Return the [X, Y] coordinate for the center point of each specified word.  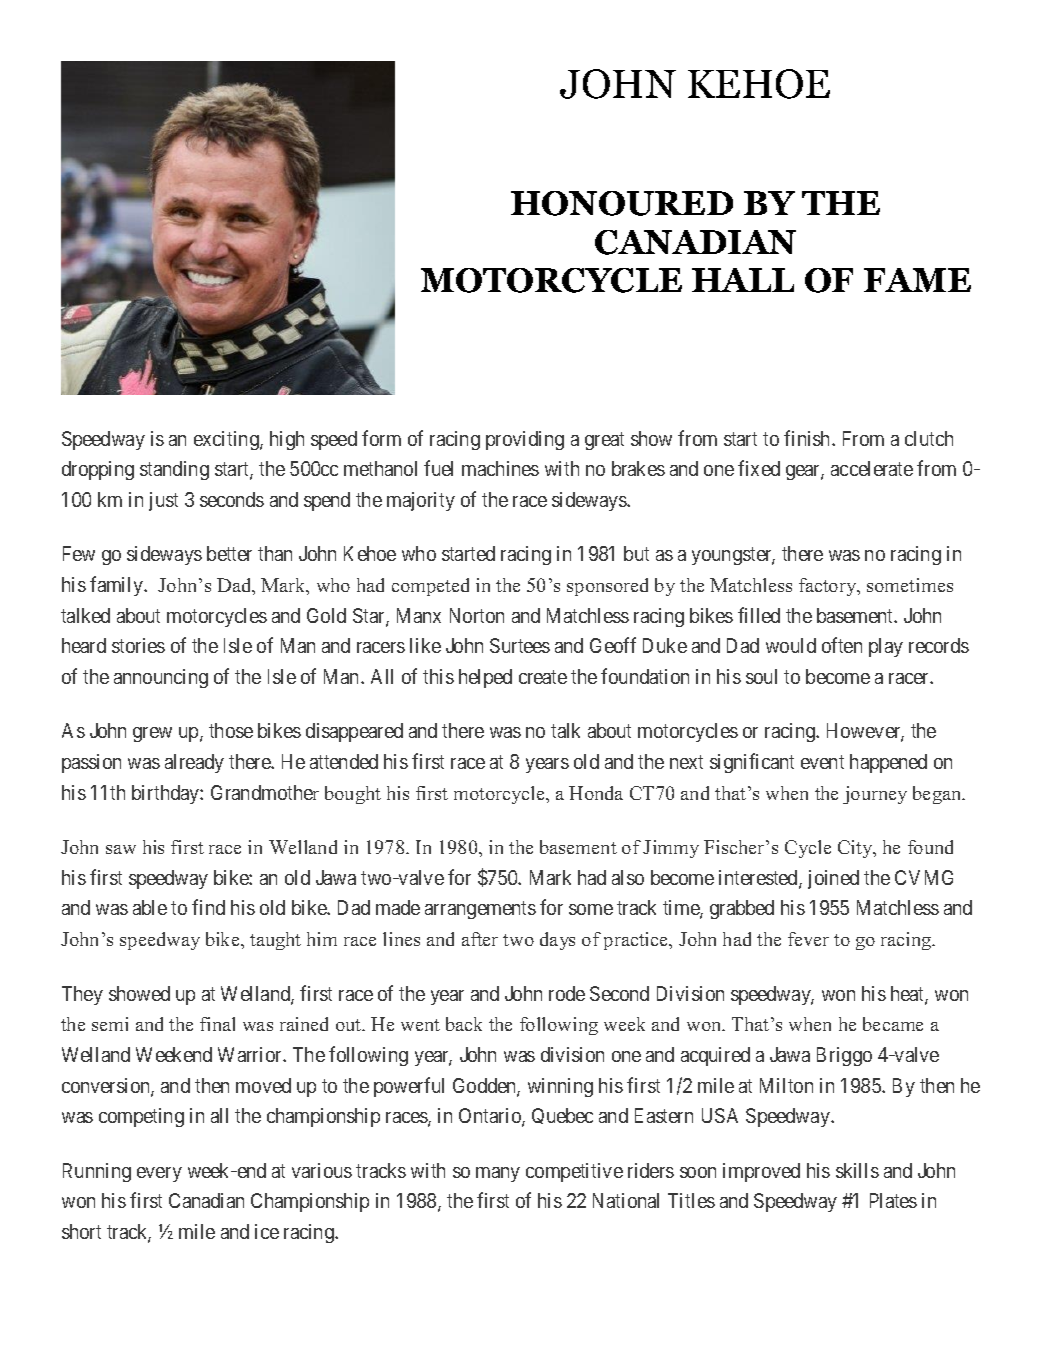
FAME [917, 280]
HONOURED [622, 203]
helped [485, 678]
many [498, 1174]
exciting [227, 440]
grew [152, 734]
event [822, 762]
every [159, 1174]
